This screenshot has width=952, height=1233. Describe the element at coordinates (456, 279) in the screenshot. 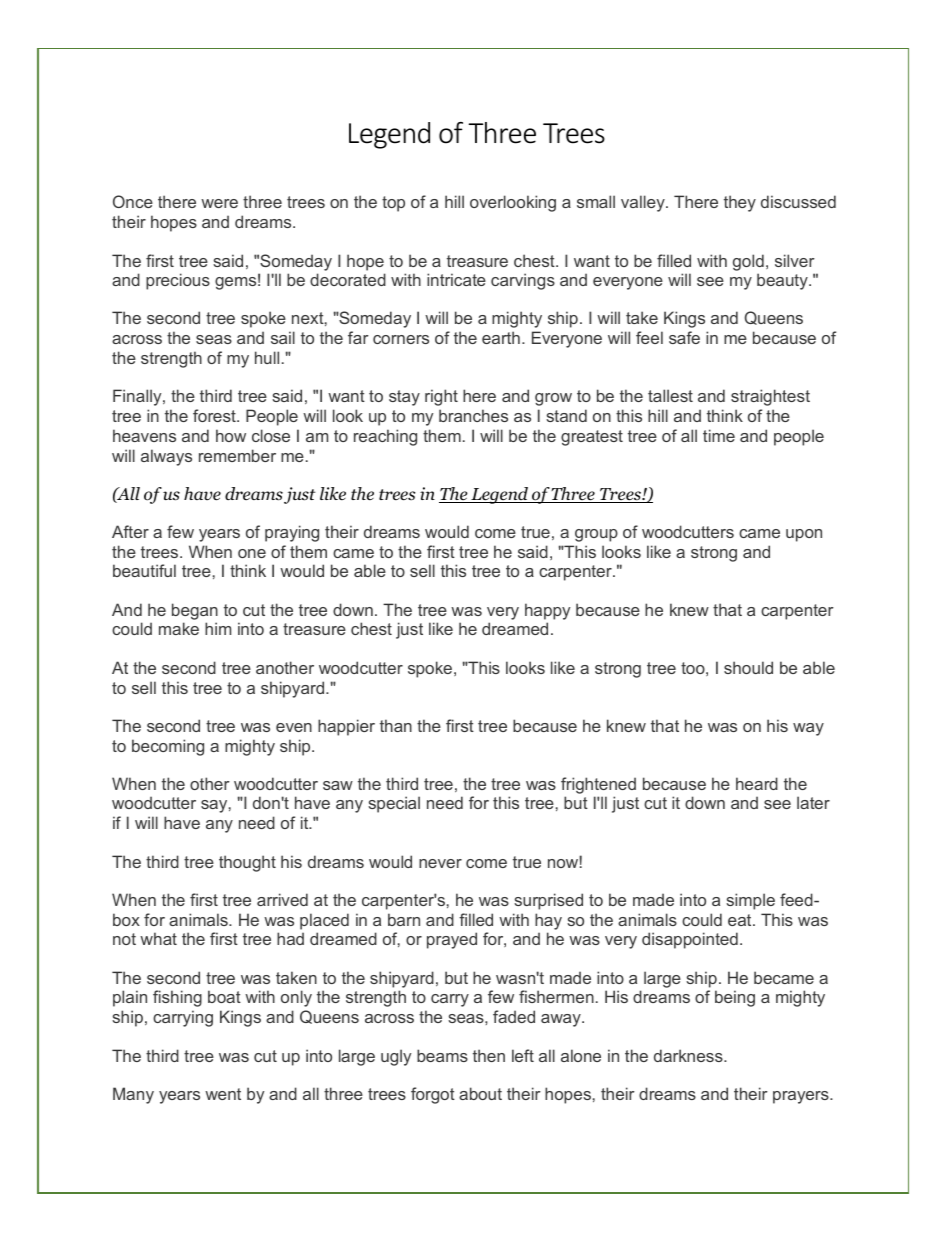

I see `intricate` at that location.
